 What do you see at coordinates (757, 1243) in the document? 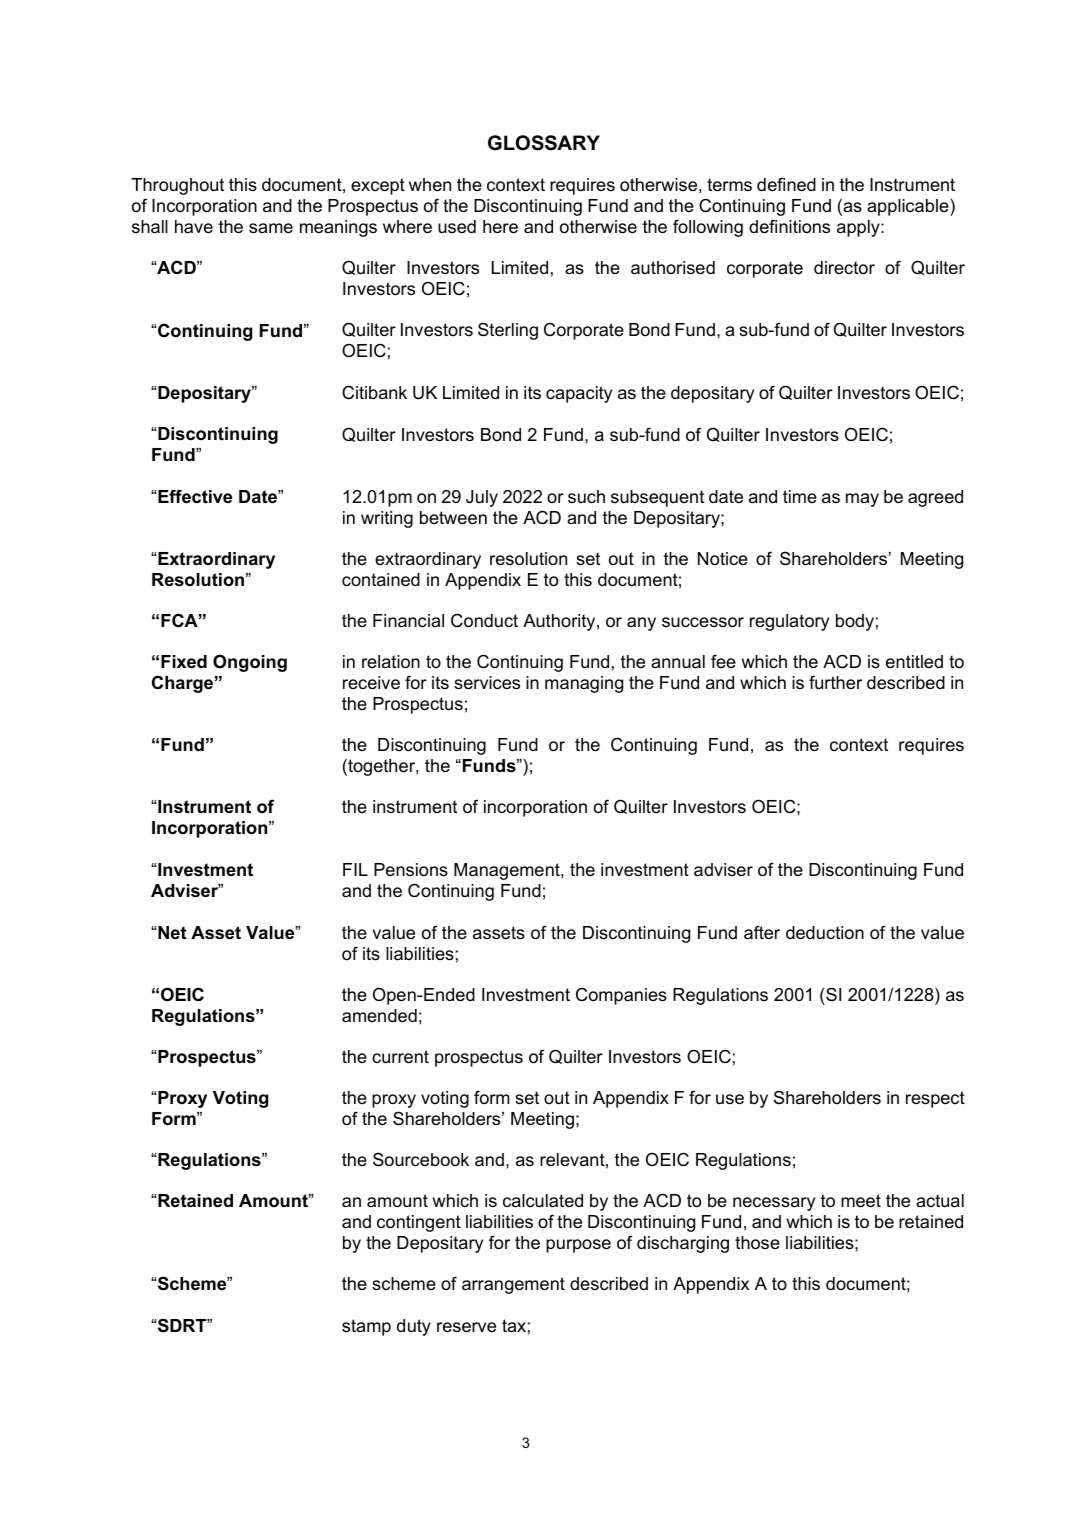
I see `those` at bounding box center [757, 1243].
